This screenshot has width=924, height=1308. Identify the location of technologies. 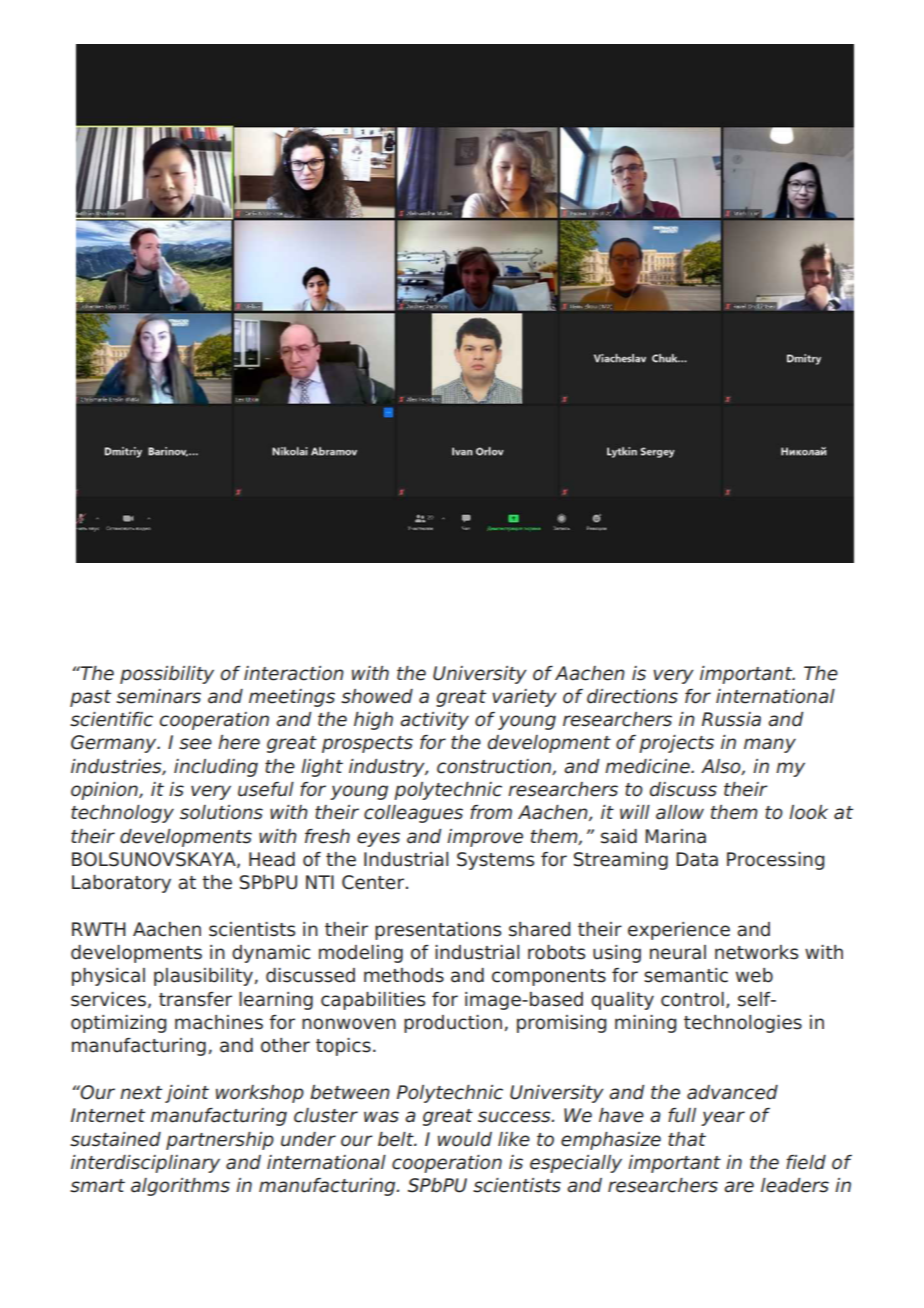
(743, 1024).
